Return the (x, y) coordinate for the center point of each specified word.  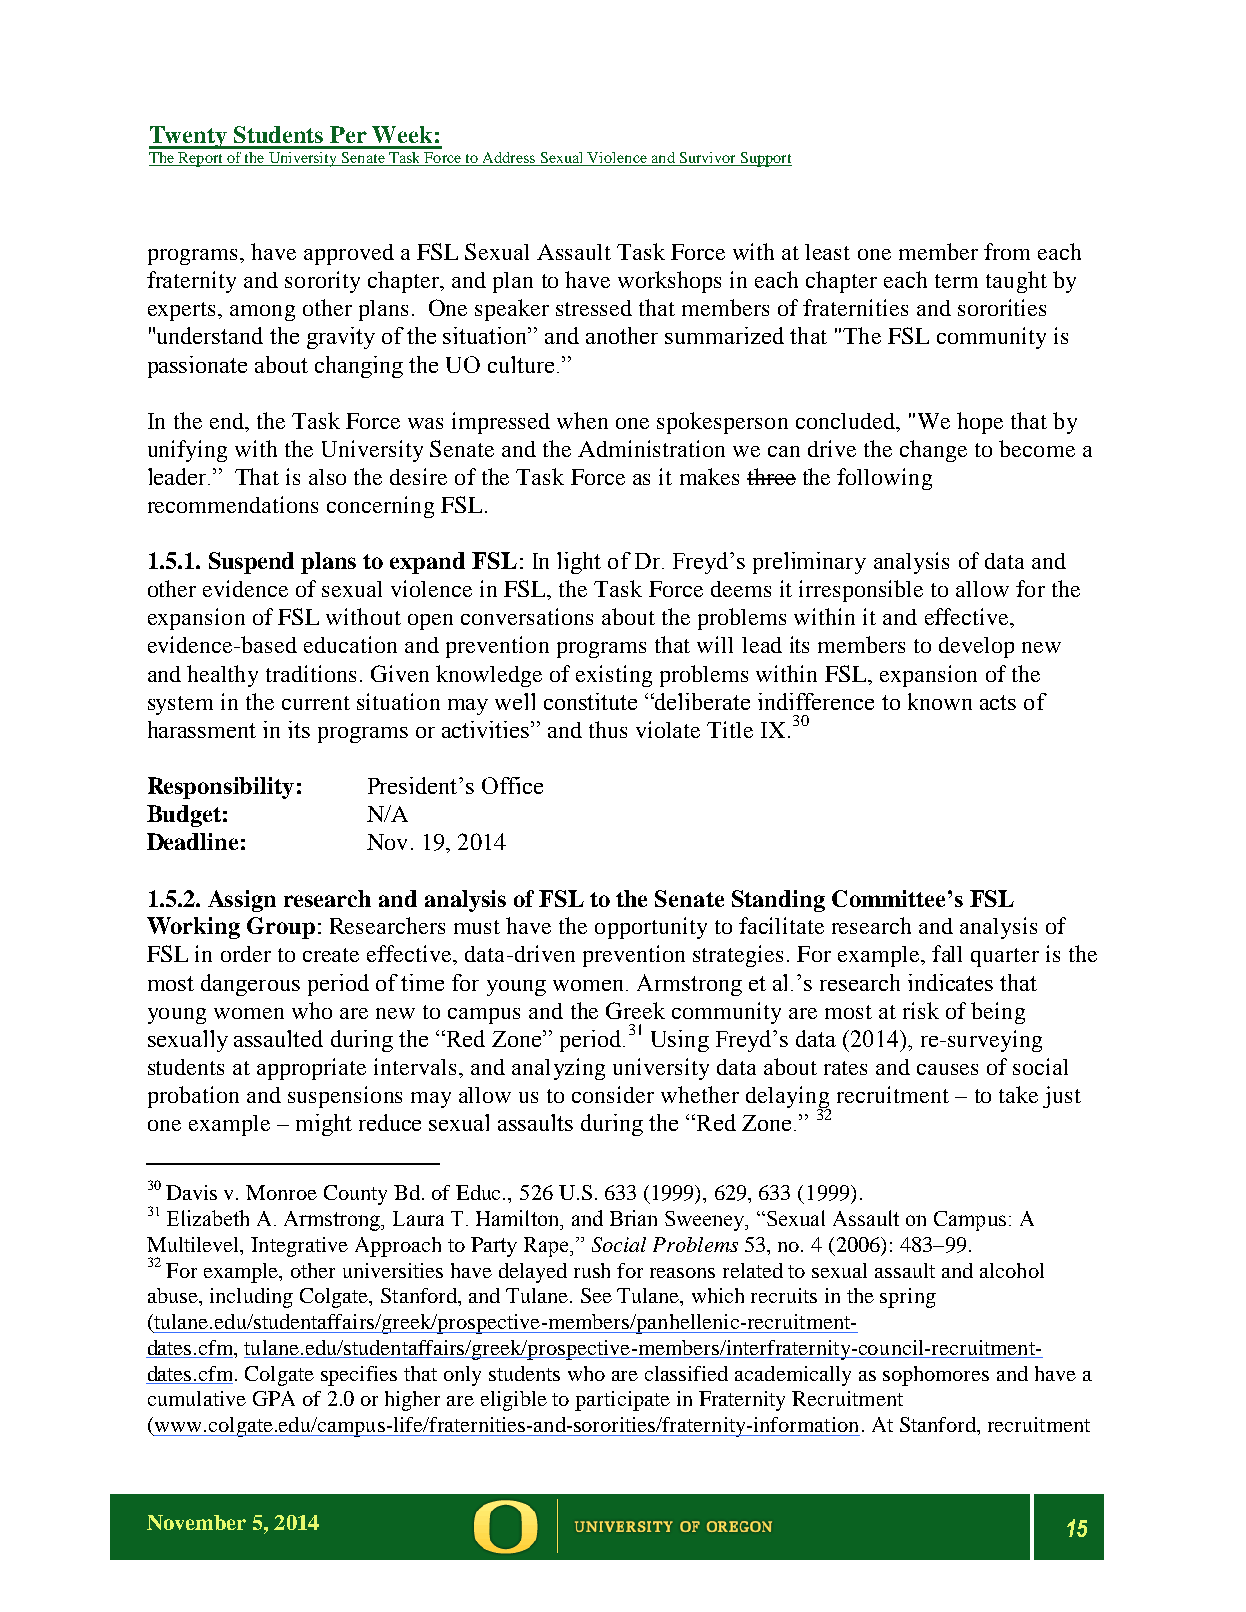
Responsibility (221, 788)
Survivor (707, 159)
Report (200, 159)
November (196, 1522)
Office (512, 785)
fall (947, 953)
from (1007, 251)
